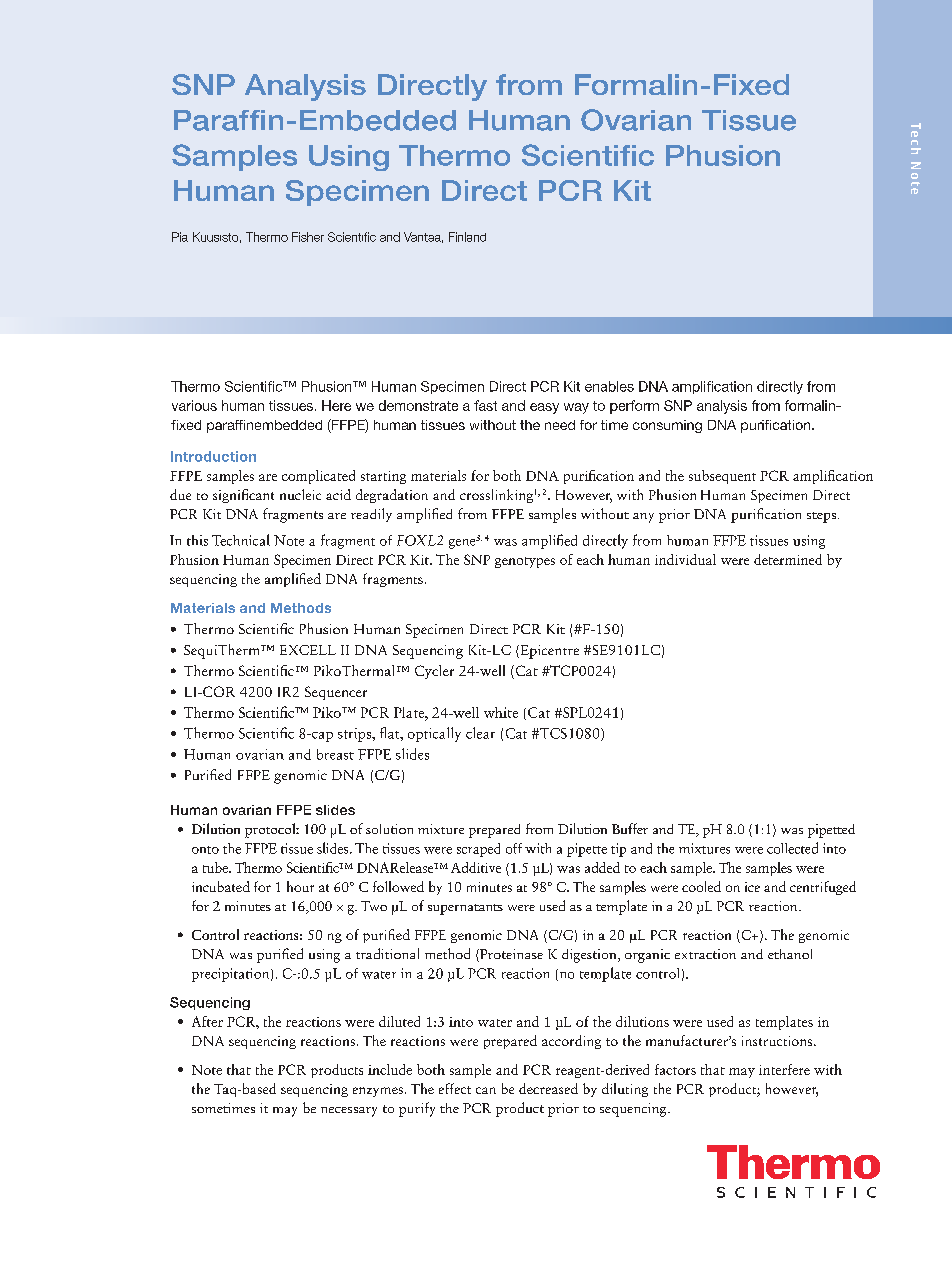 The image size is (952, 1270). What do you see at coordinates (788, 559) in the screenshot?
I see `determined` at bounding box center [788, 559].
